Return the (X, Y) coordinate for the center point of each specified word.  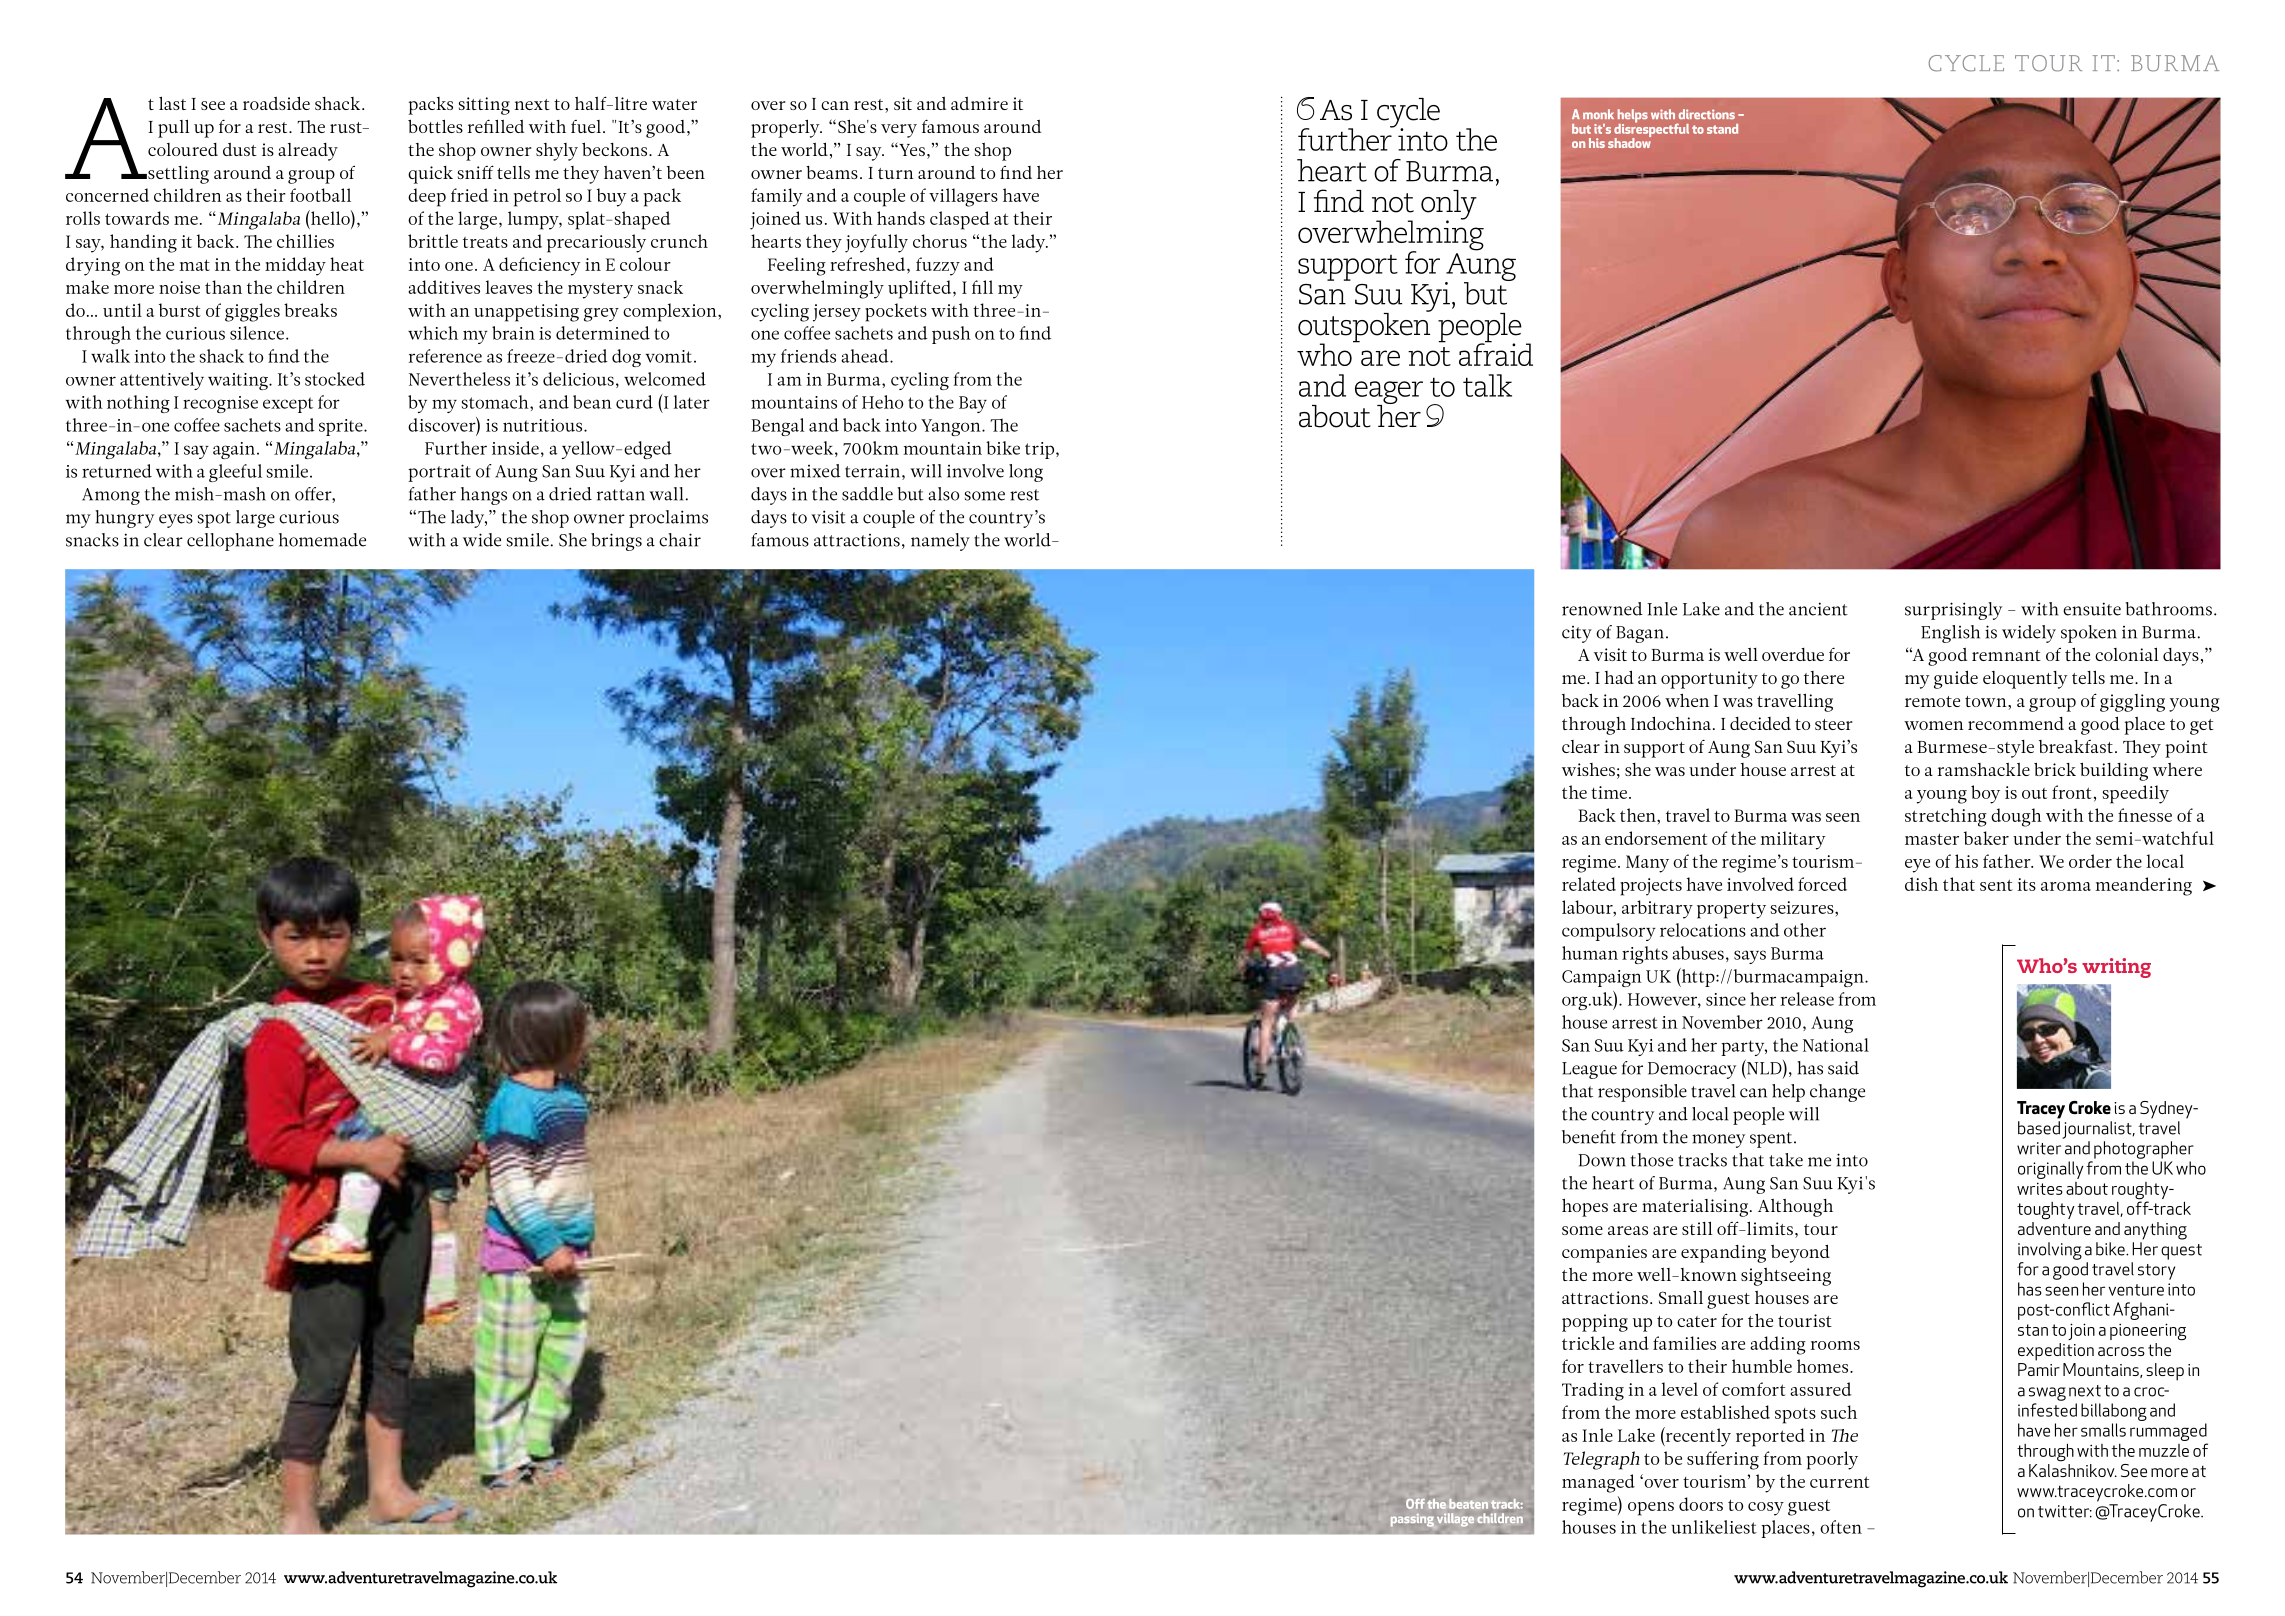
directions (1707, 114)
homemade (322, 540)
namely (940, 542)
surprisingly (1953, 611)
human (1590, 953)
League (1589, 1070)
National (1836, 1045)
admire (979, 103)
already (308, 152)
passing (1412, 1520)
